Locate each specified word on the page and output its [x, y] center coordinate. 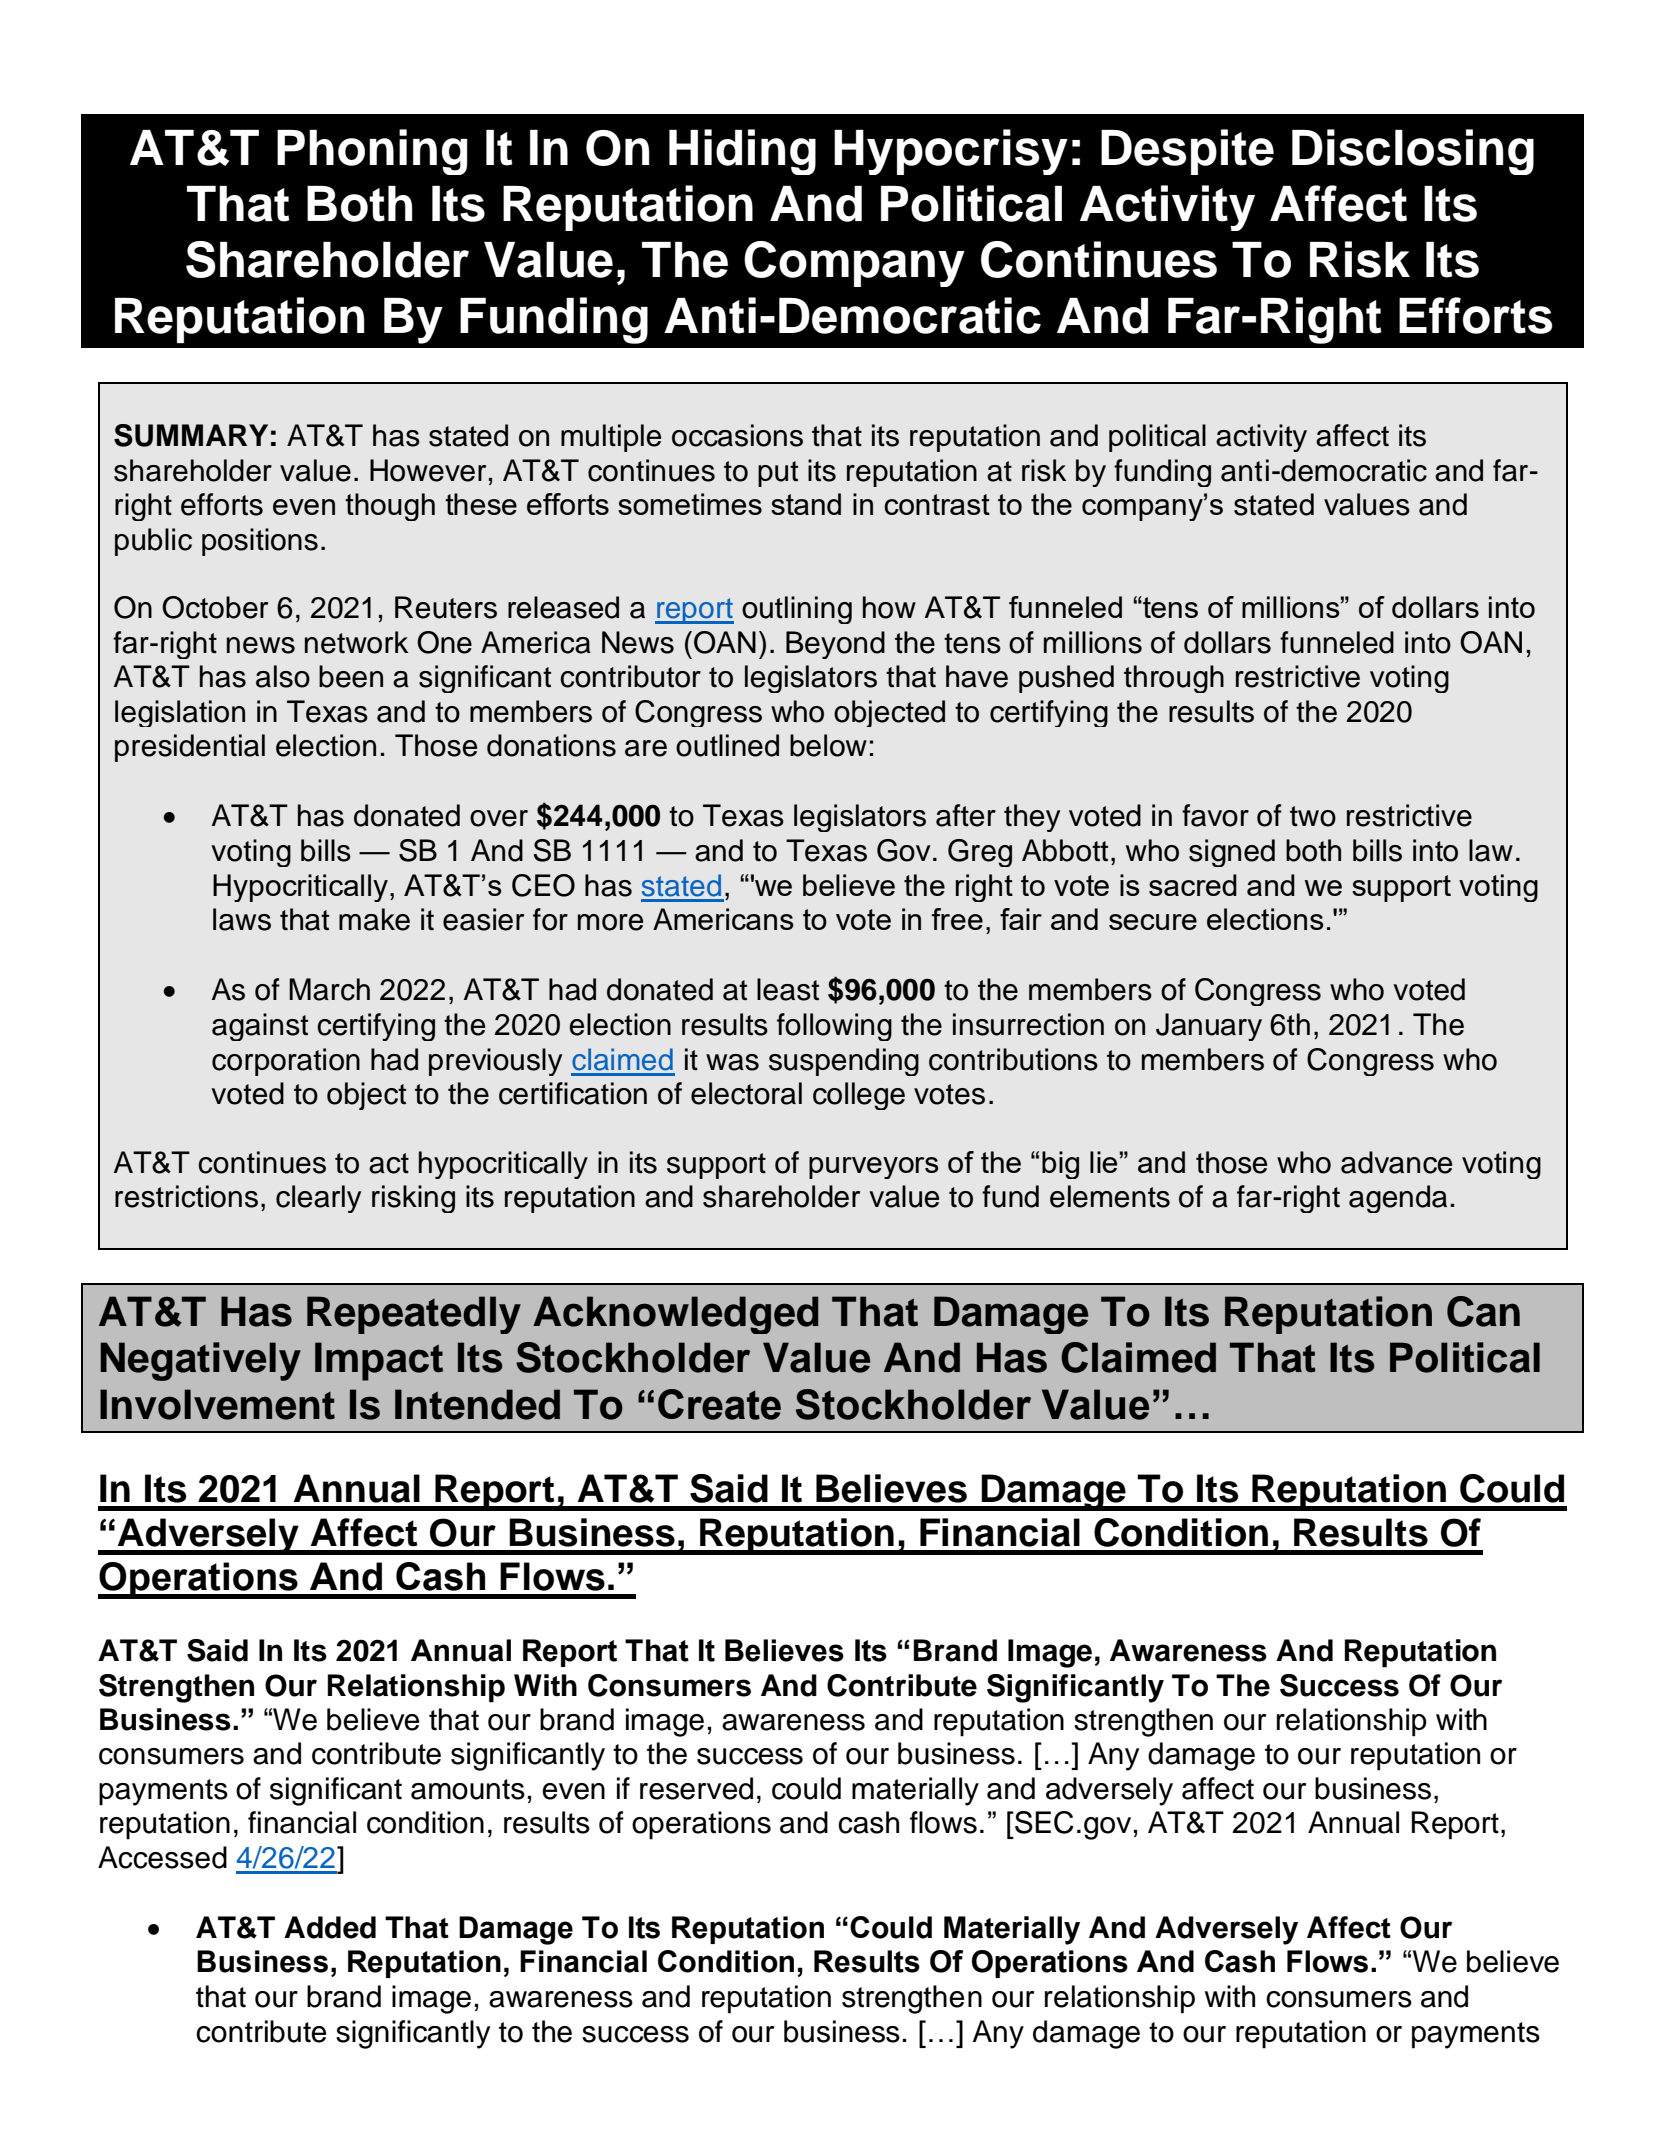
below [828, 745]
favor [1215, 815]
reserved [696, 1788]
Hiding [742, 152]
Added [330, 1927]
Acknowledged [675, 1315]
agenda [1398, 1199]
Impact [379, 1361]
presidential [190, 748]
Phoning [372, 152]
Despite [1187, 152]
